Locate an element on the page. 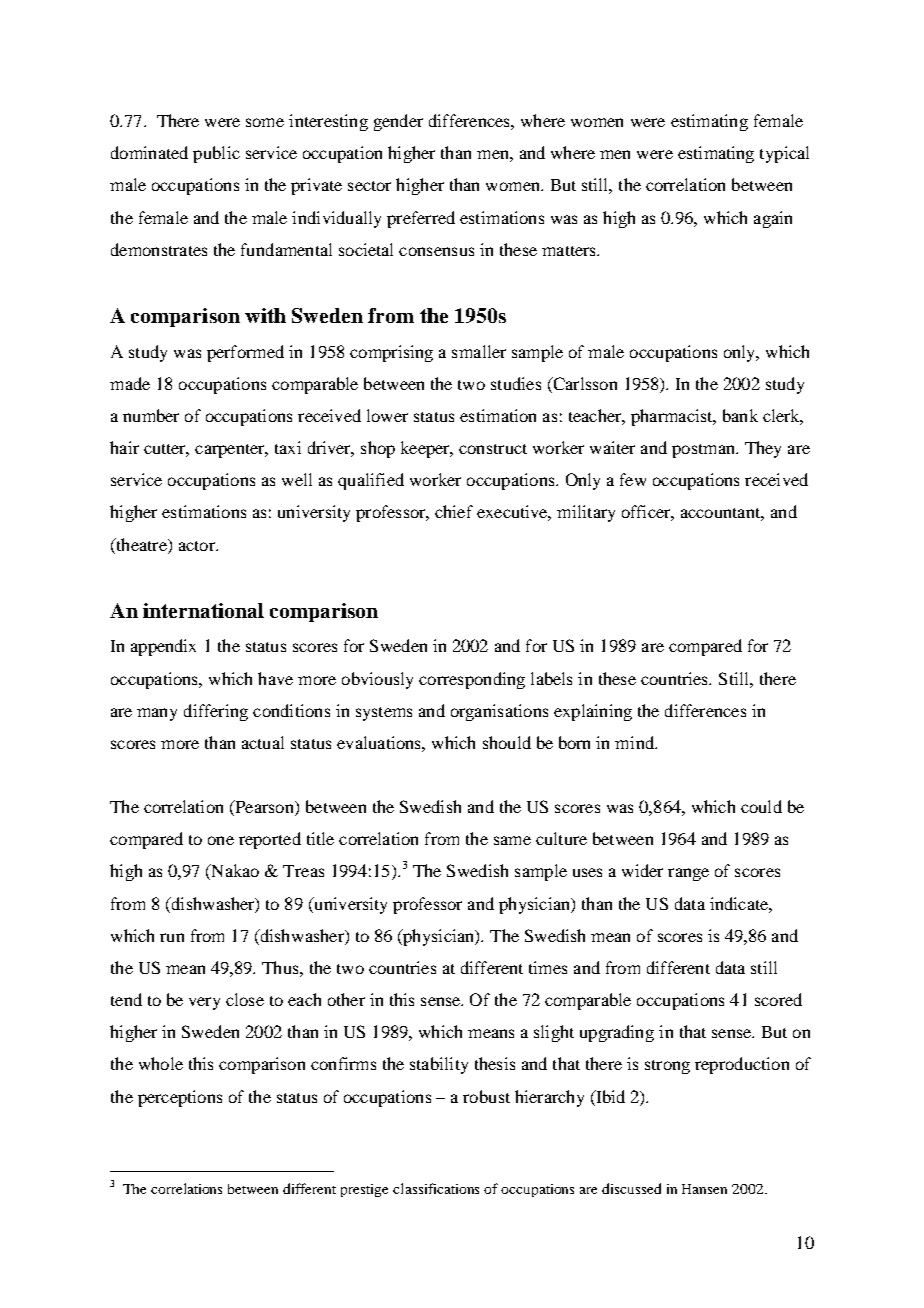 This document has width=924, height=1308. gender is located at coordinates (398, 122).
